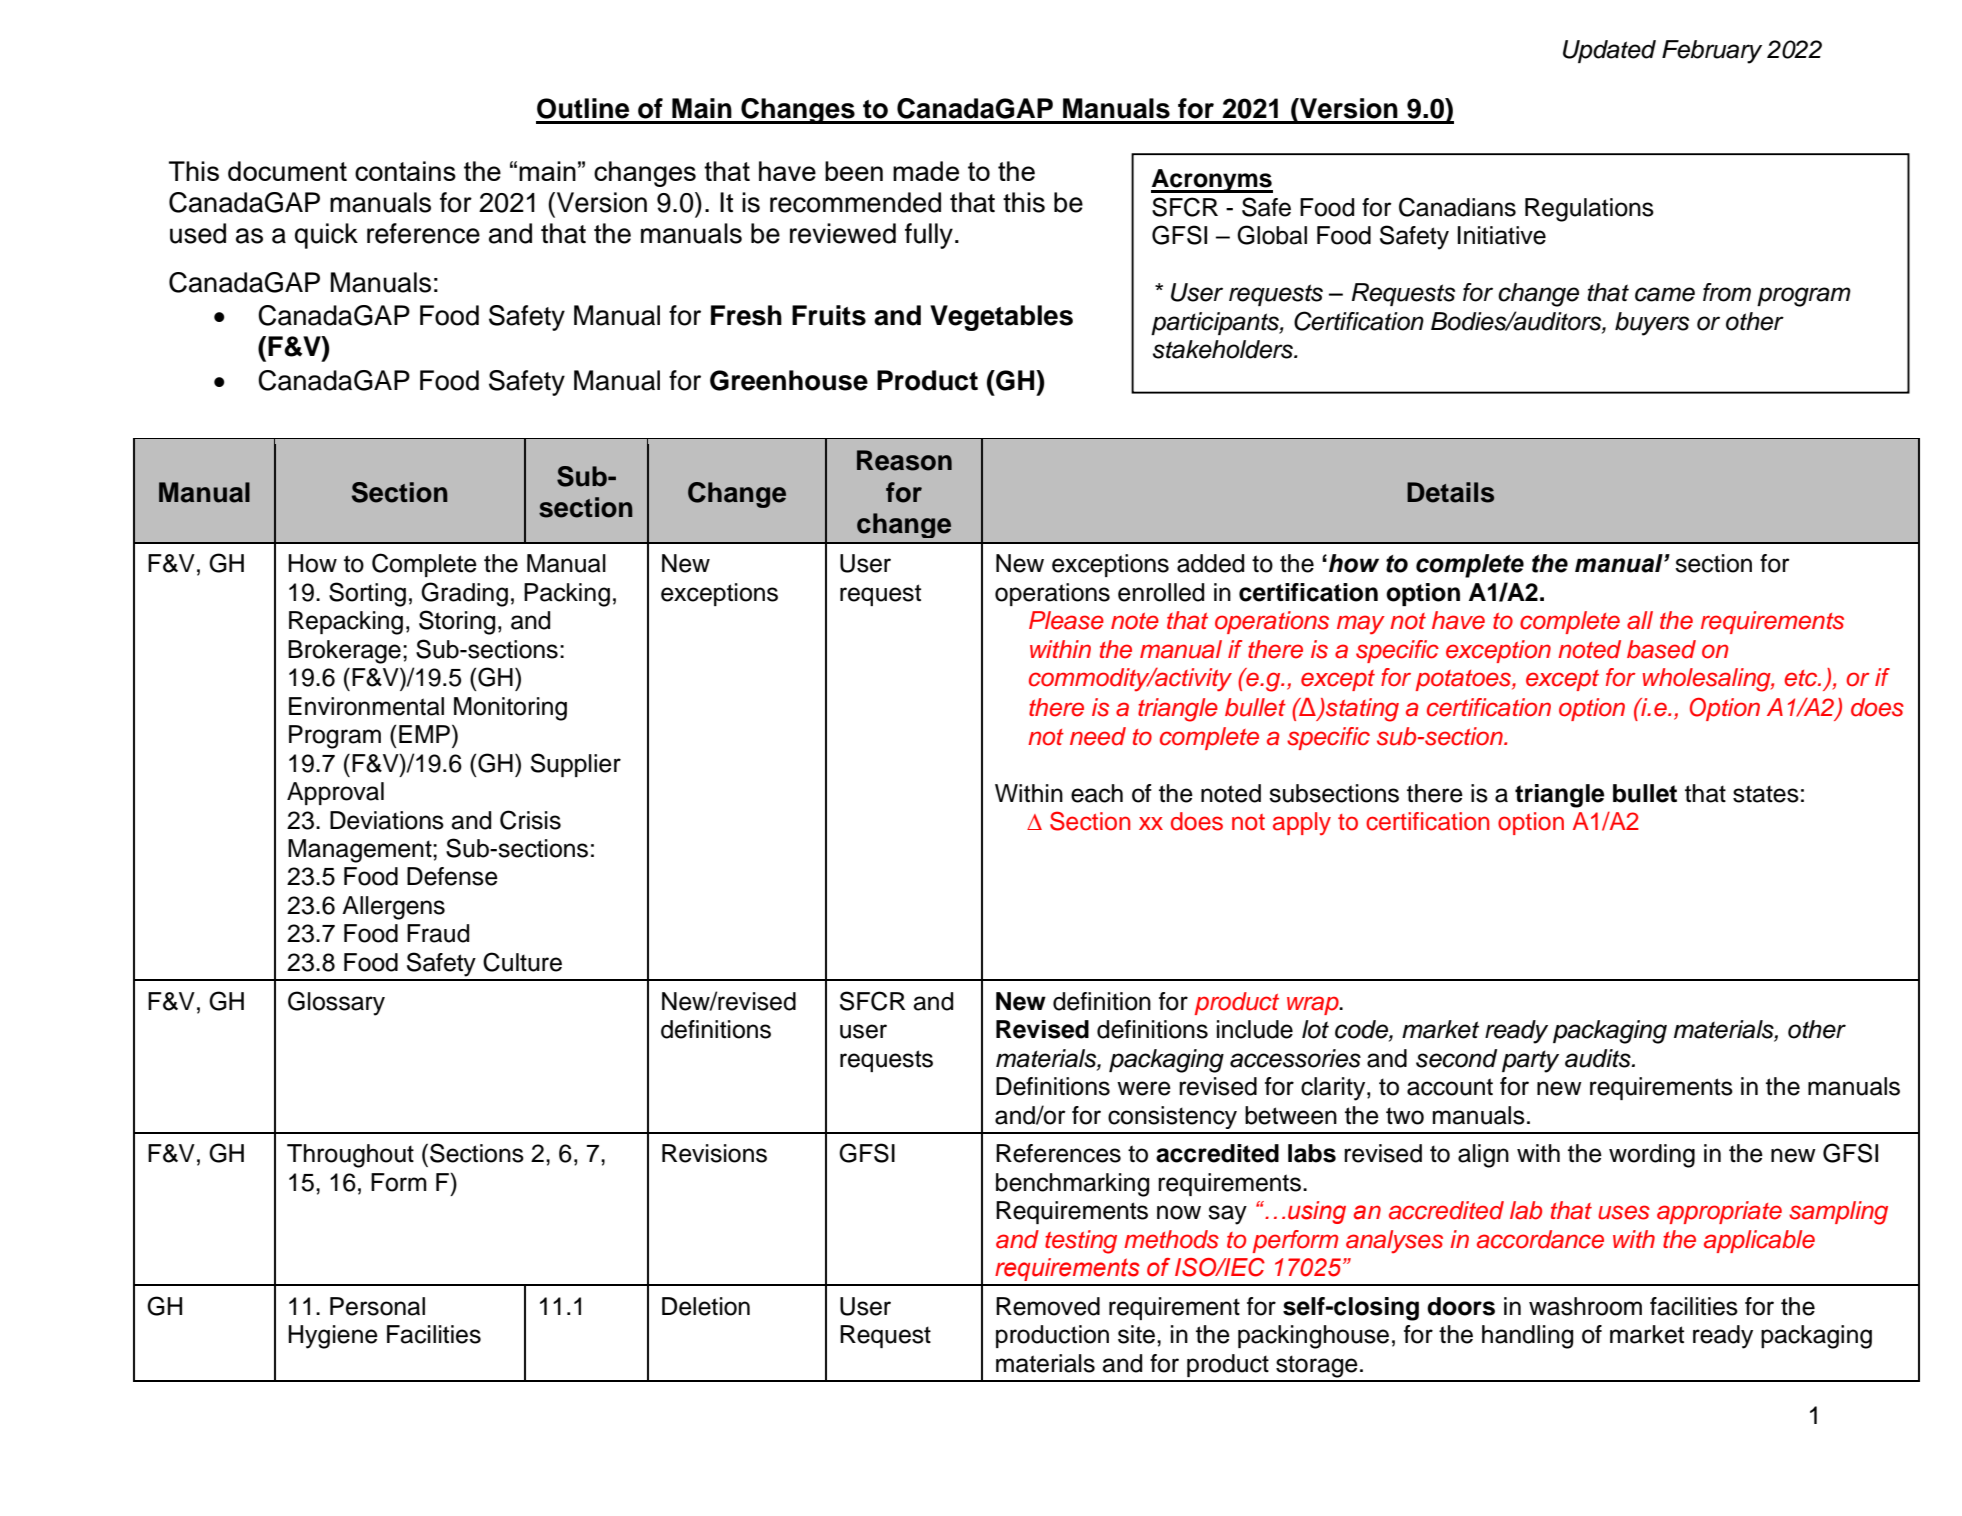 This document has width=1962, height=1516. What do you see at coordinates (366, 706) in the document?
I see `Environmental` at bounding box center [366, 706].
